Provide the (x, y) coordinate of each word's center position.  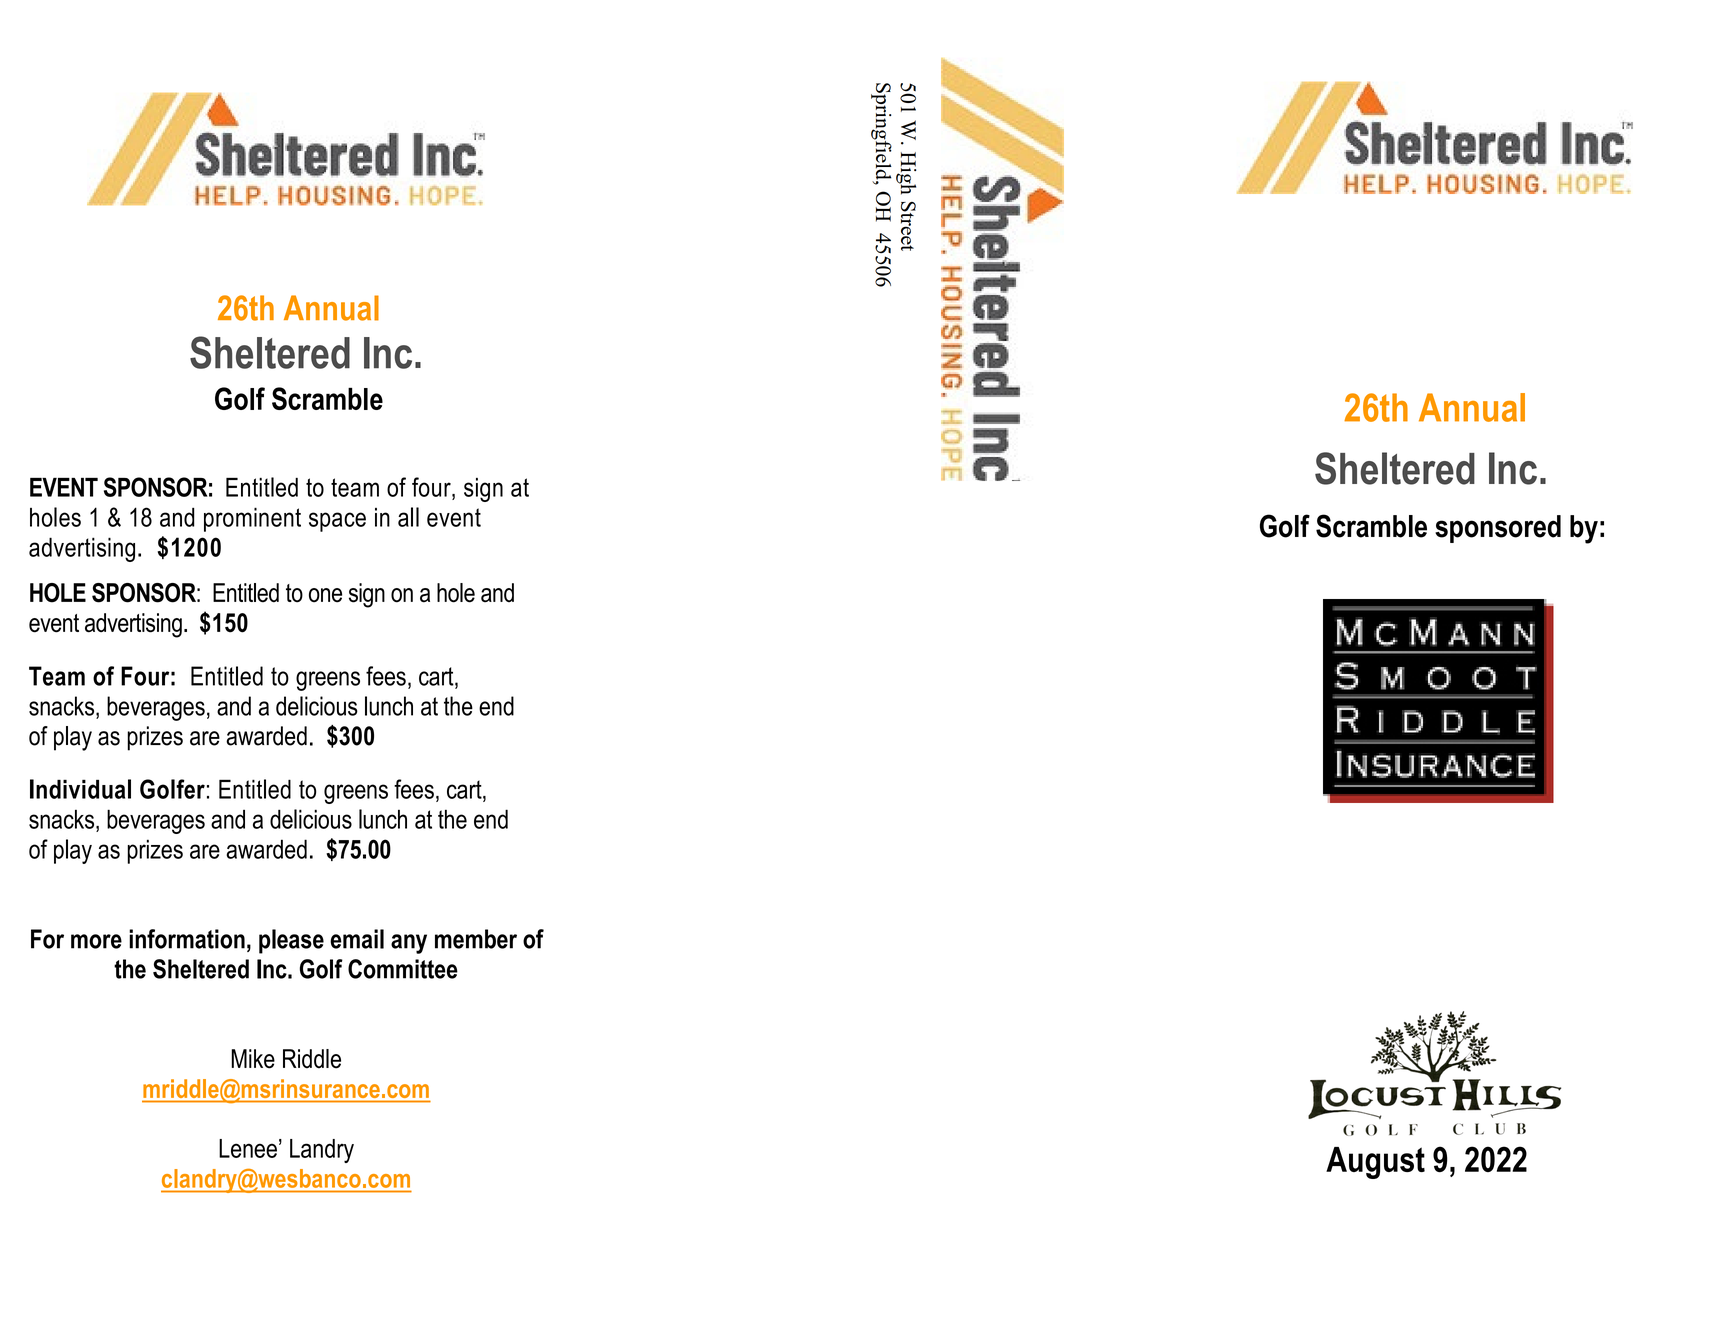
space (337, 522)
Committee (403, 969)
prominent (252, 519)
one (325, 595)
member (476, 939)
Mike (253, 1059)
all (408, 517)
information (187, 939)
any (409, 944)
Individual (80, 789)
